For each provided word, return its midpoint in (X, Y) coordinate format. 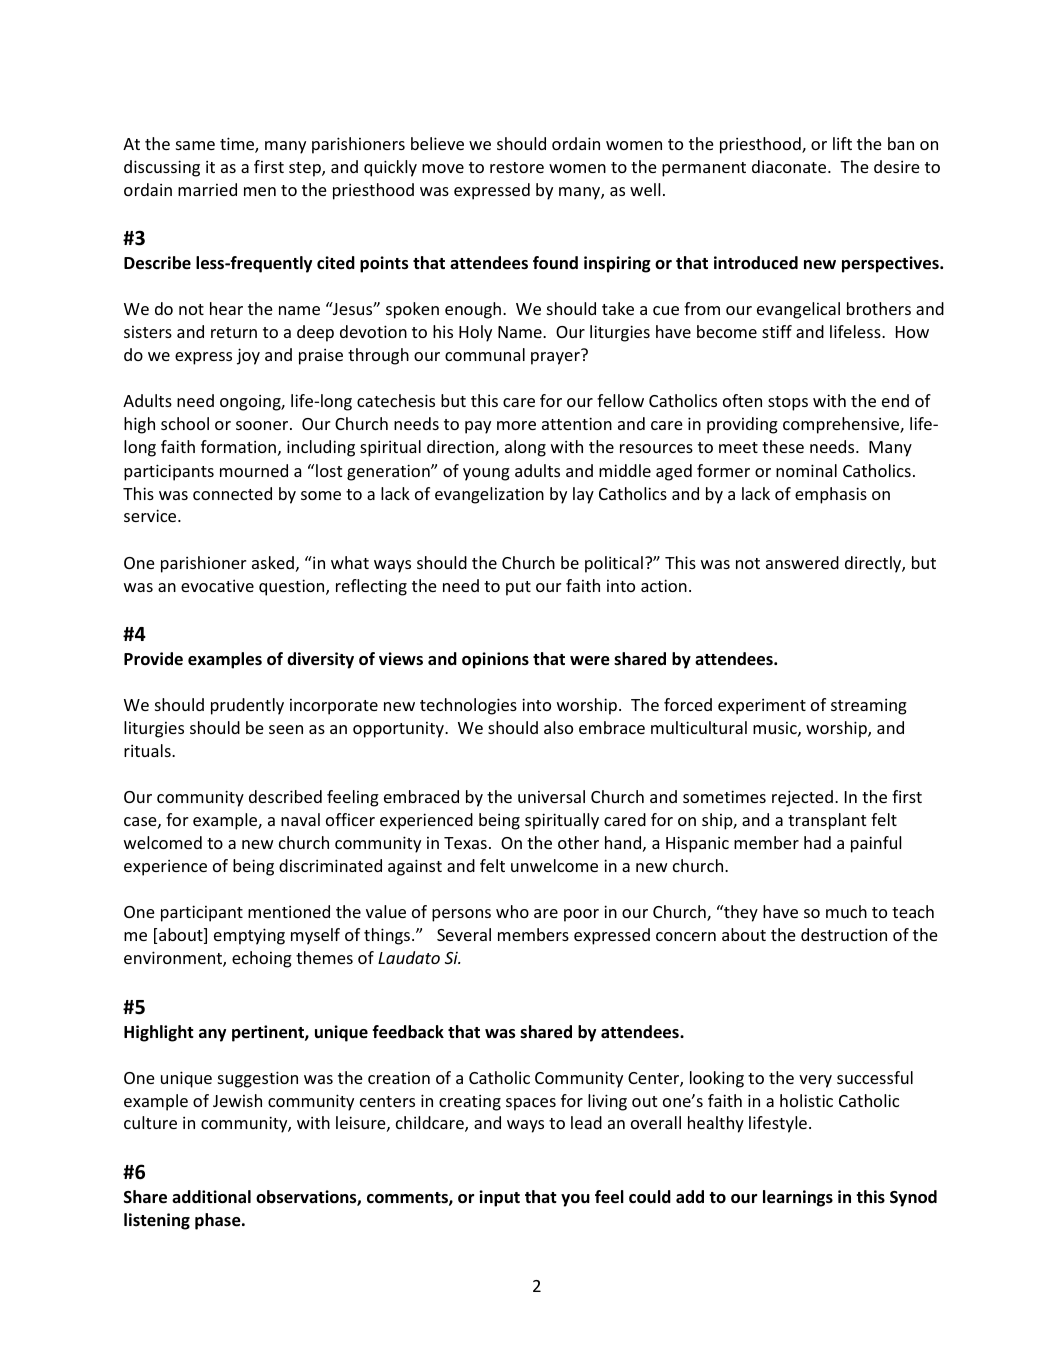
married (207, 189)
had (817, 842)
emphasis (831, 495)
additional (211, 1197)
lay (583, 495)
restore (517, 167)
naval (300, 819)
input (499, 1198)
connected (232, 493)
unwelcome (554, 865)
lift (842, 143)
